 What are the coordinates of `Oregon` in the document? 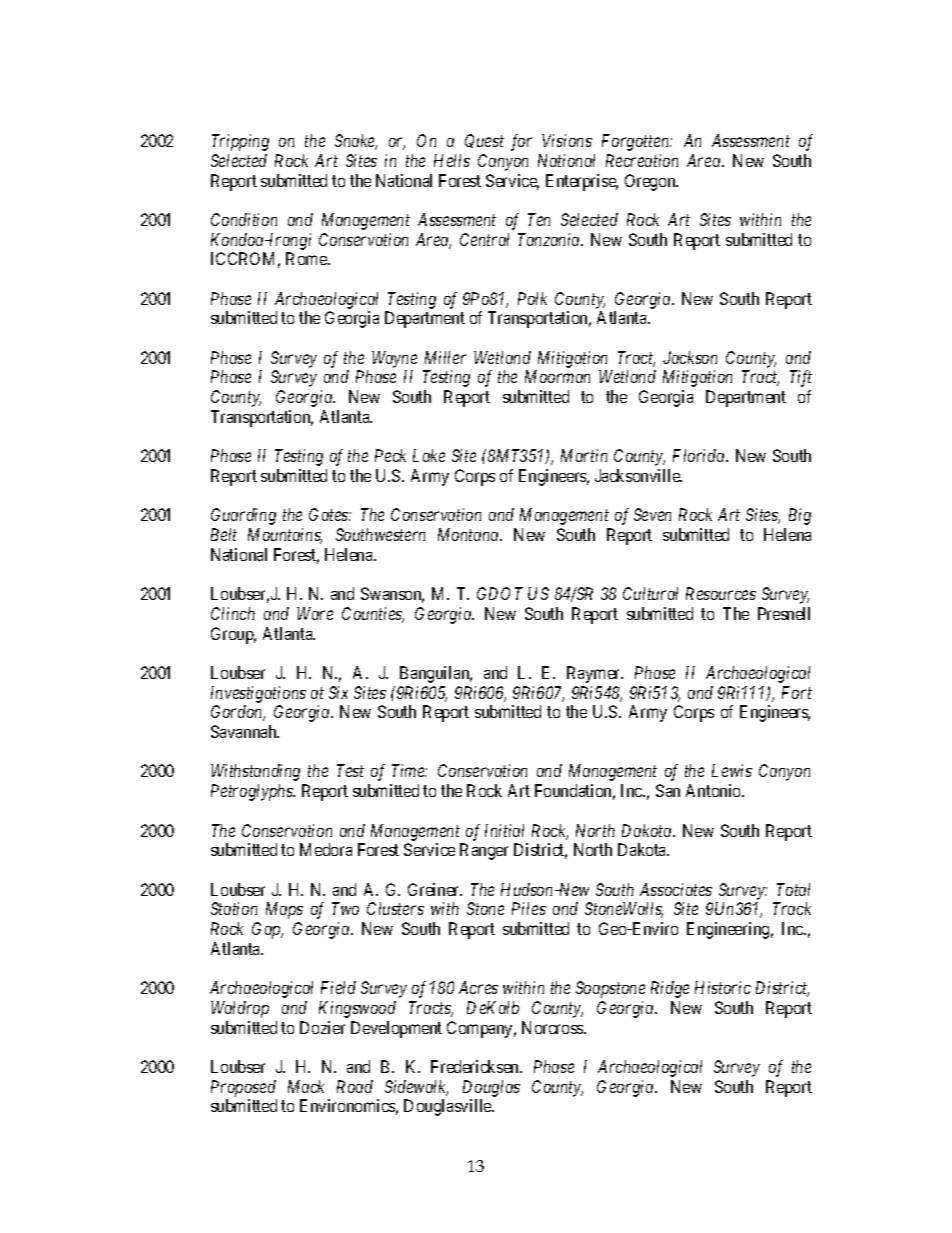 It's located at (651, 182).
